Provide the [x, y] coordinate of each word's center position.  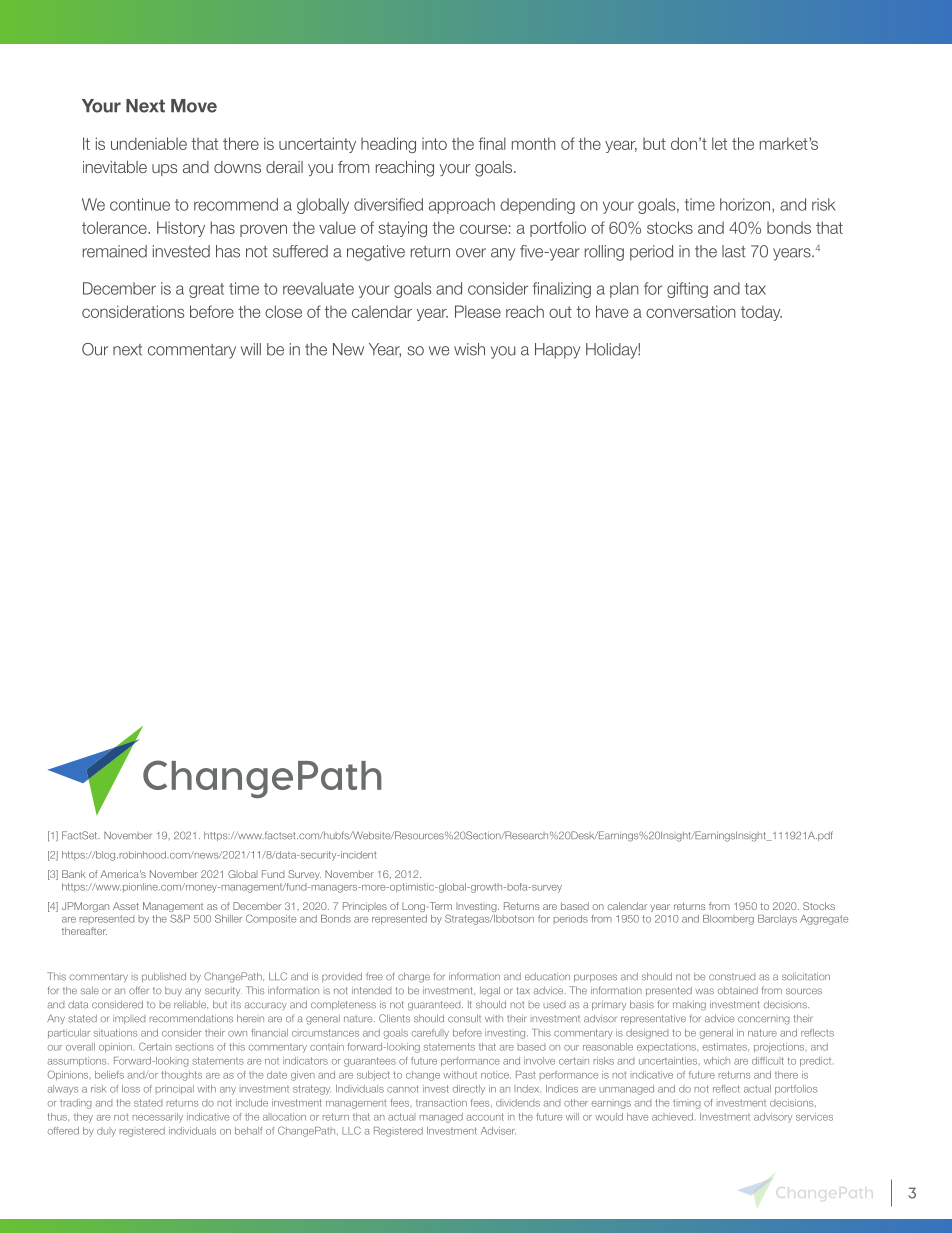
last [733, 251]
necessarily [158, 1118]
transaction [441, 1103]
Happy [557, 351]
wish [469, 349]
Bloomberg [728, 920]
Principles [365, 907]
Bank [74, 874]
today [761, 313]
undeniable [149, 143]
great [206, 290]
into [434, 143]
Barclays [777, 920]
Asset [126, 906]
